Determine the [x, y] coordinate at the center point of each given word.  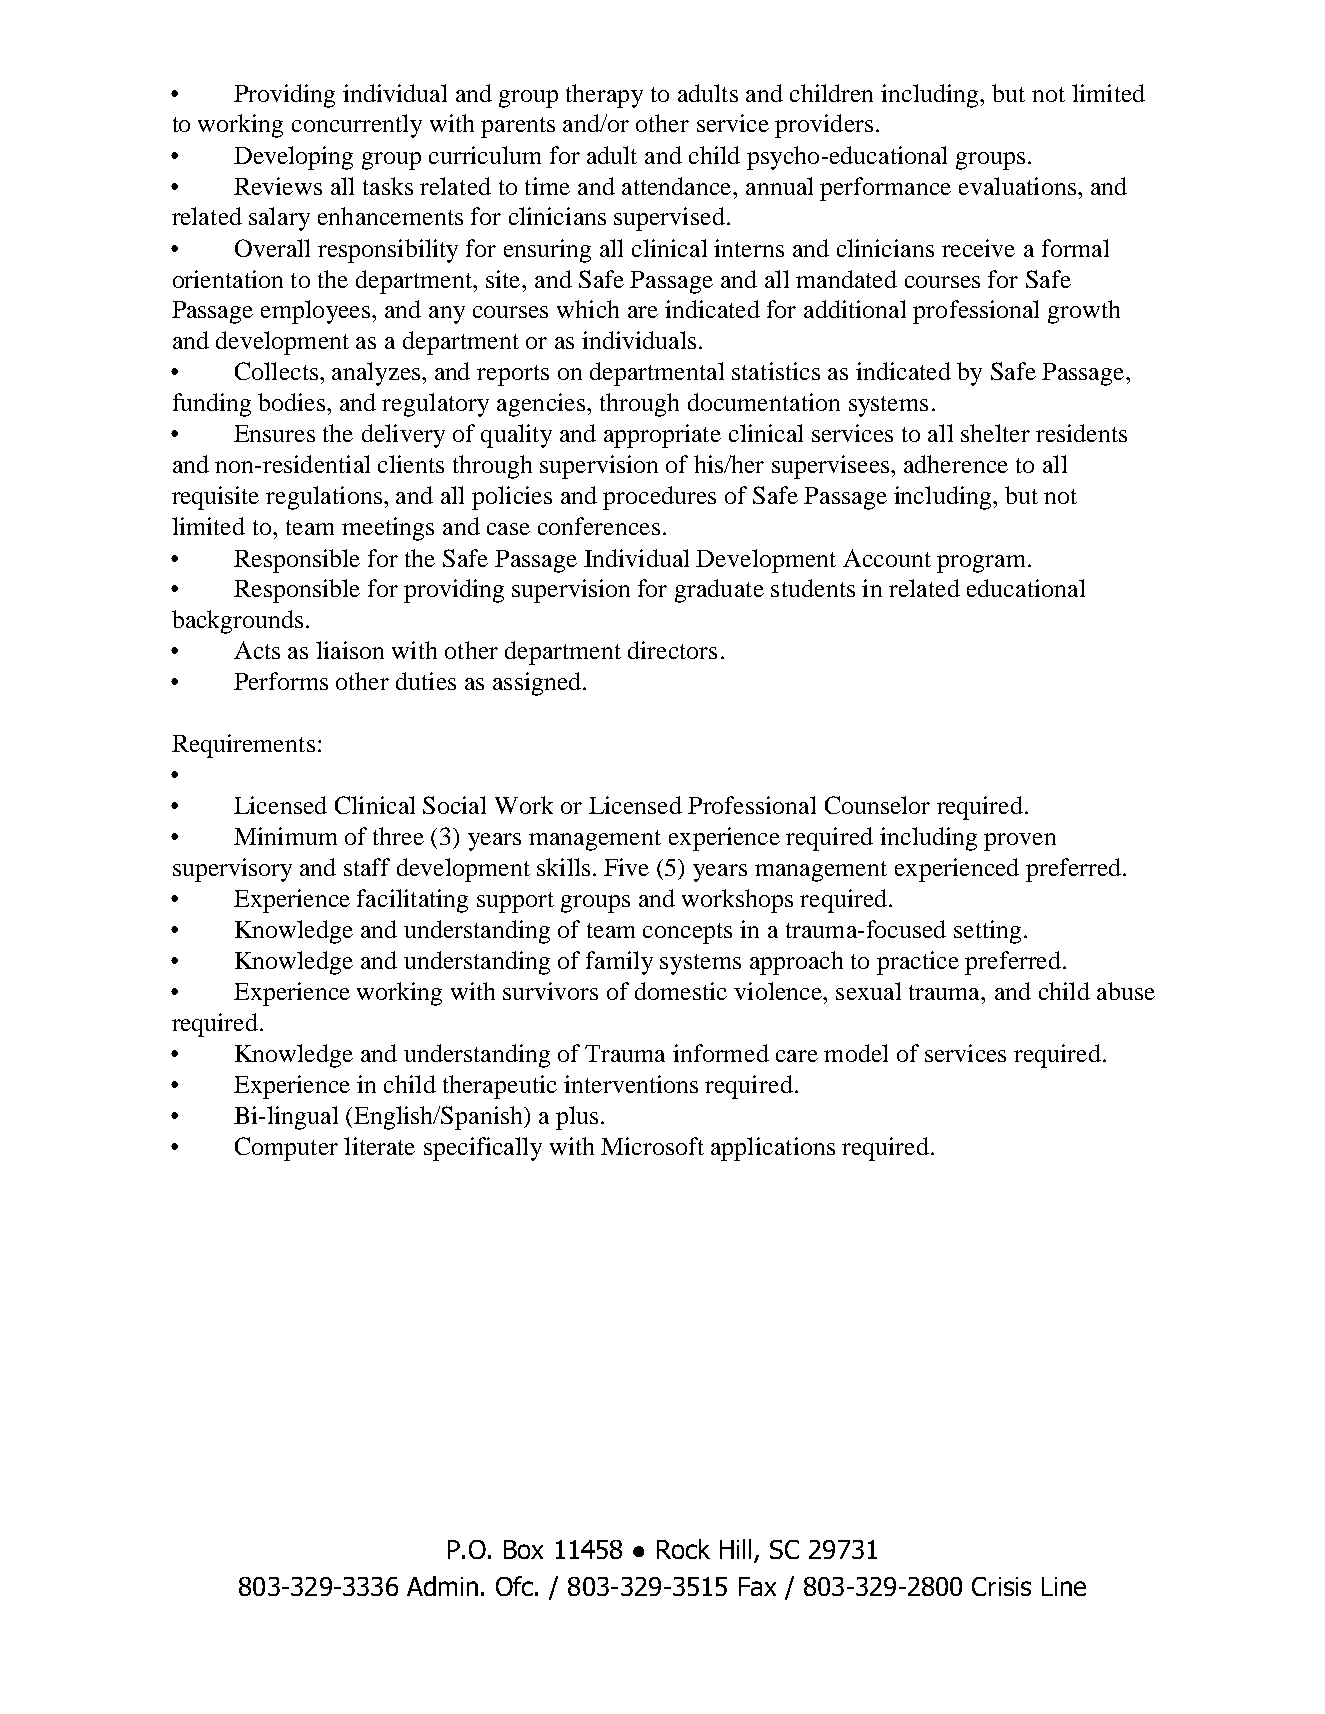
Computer [286, 1149]
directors [672, 650]
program [981, 564]
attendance [678, 186]
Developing [293, 158]
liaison [350, 650]
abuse [1126, 991]
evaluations [1017, 186]
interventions [631, 1084]
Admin [442, 1586]
